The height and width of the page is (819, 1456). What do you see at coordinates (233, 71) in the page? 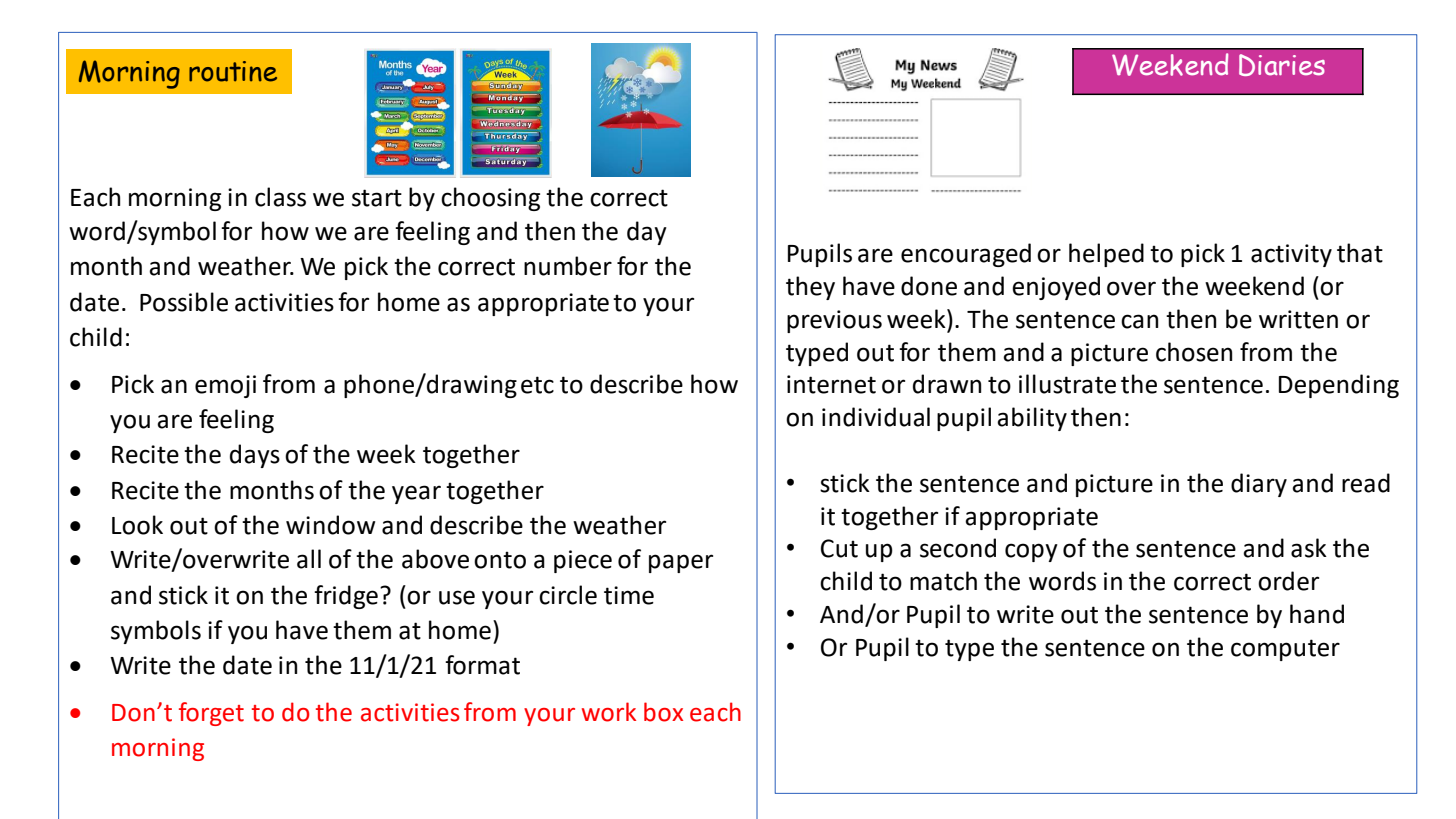
I see `routine` at bounding box center [233, 71].
